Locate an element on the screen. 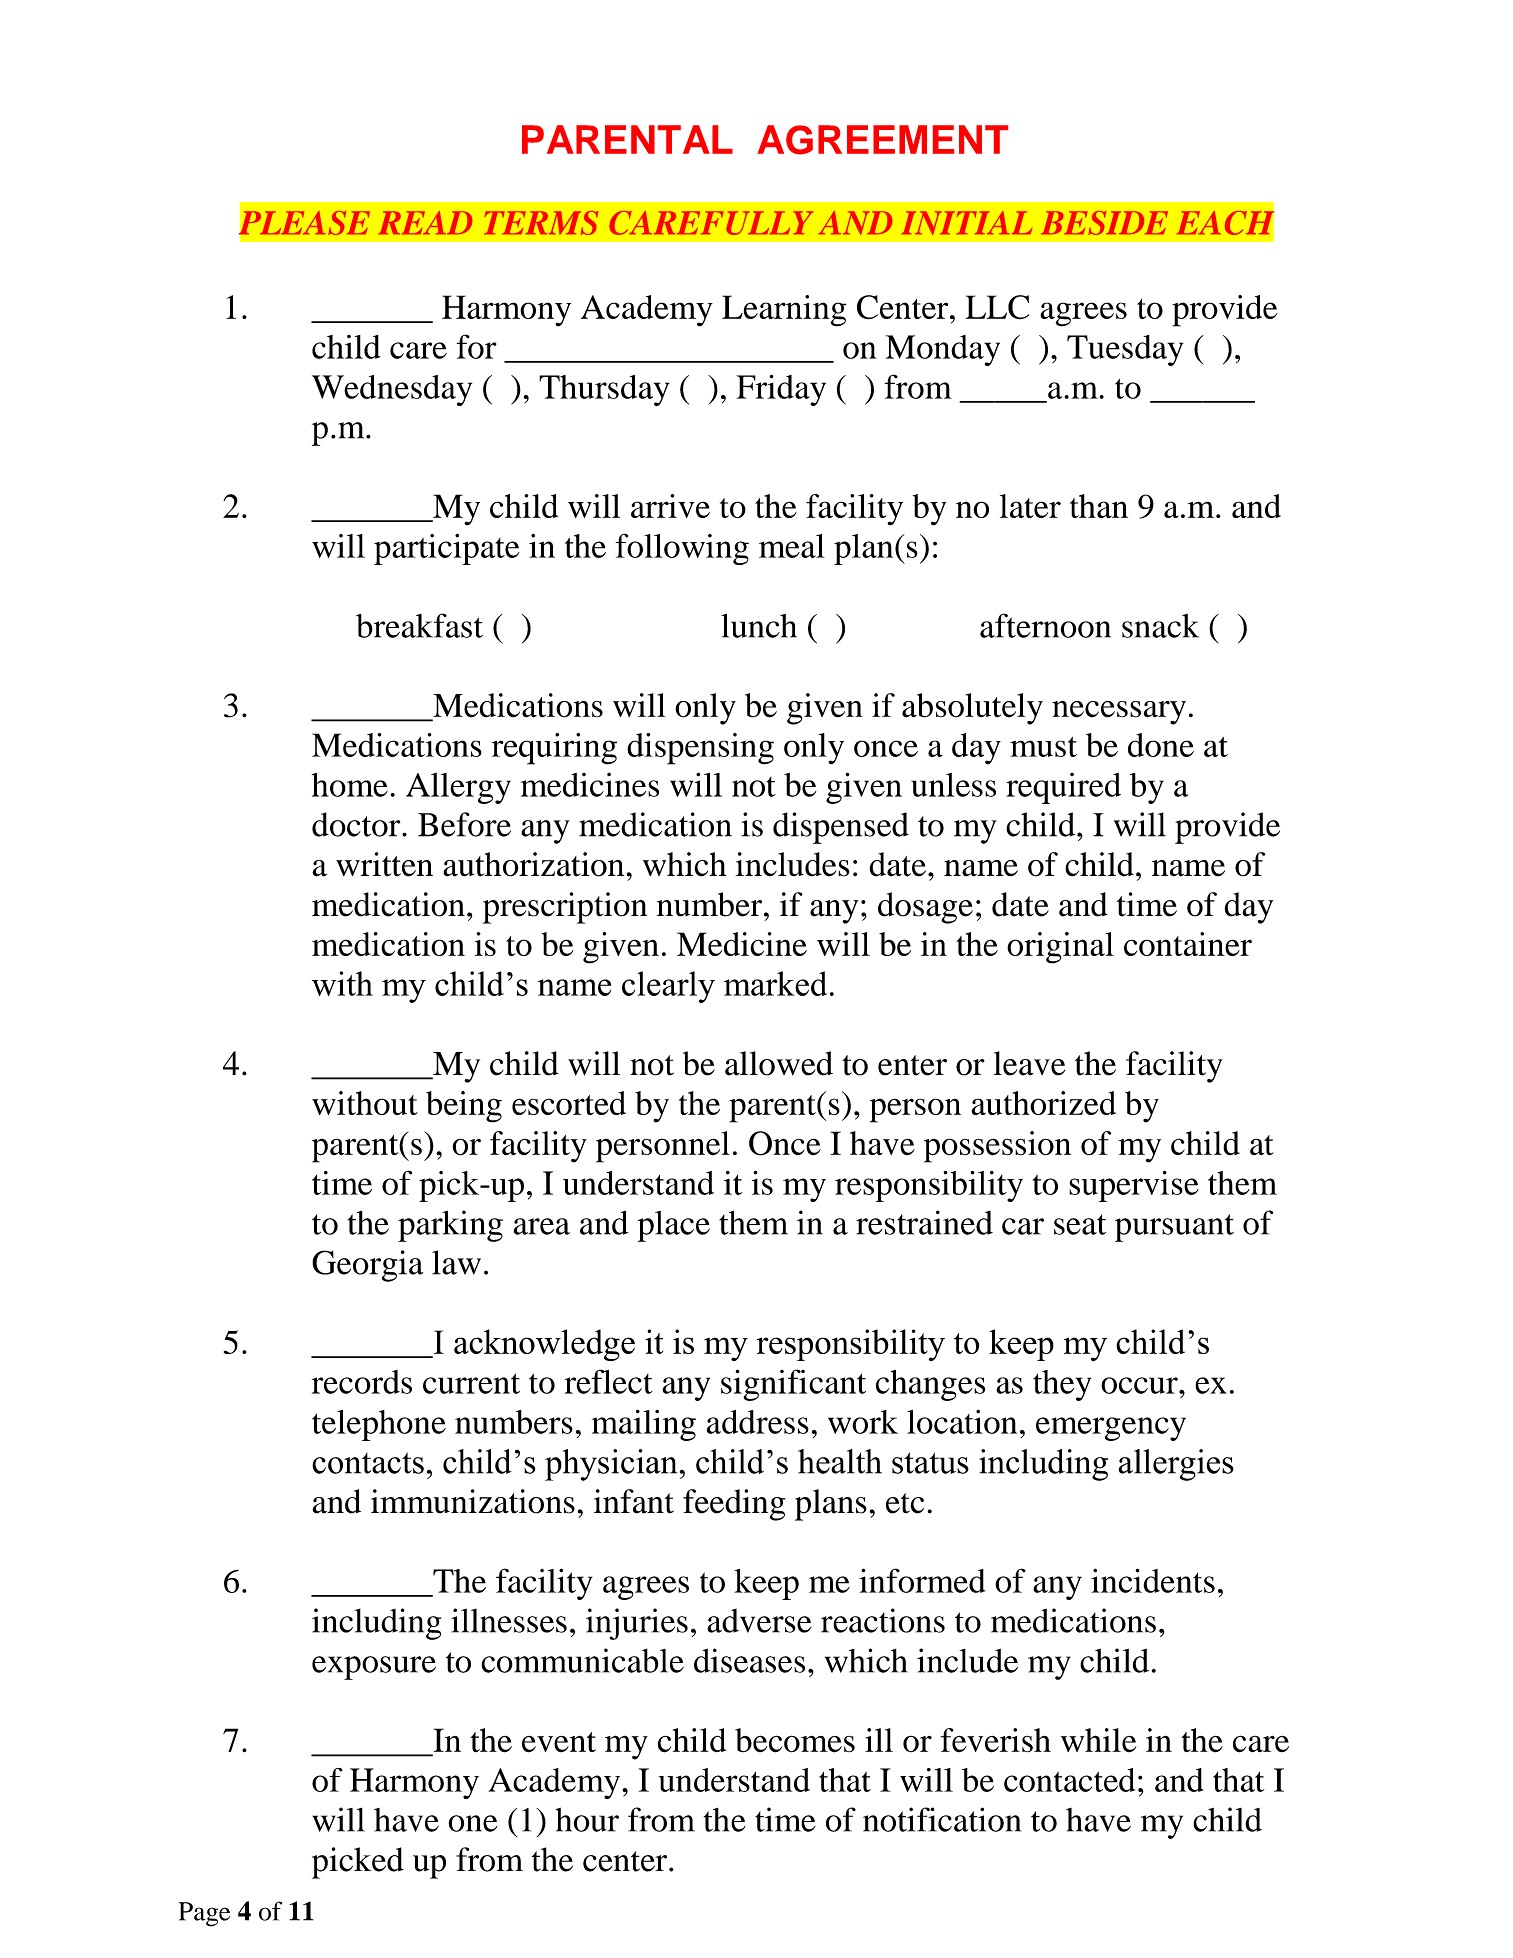 This screenshot has height=1958, width=1513. clearly is located at coordinates (668, 987).
